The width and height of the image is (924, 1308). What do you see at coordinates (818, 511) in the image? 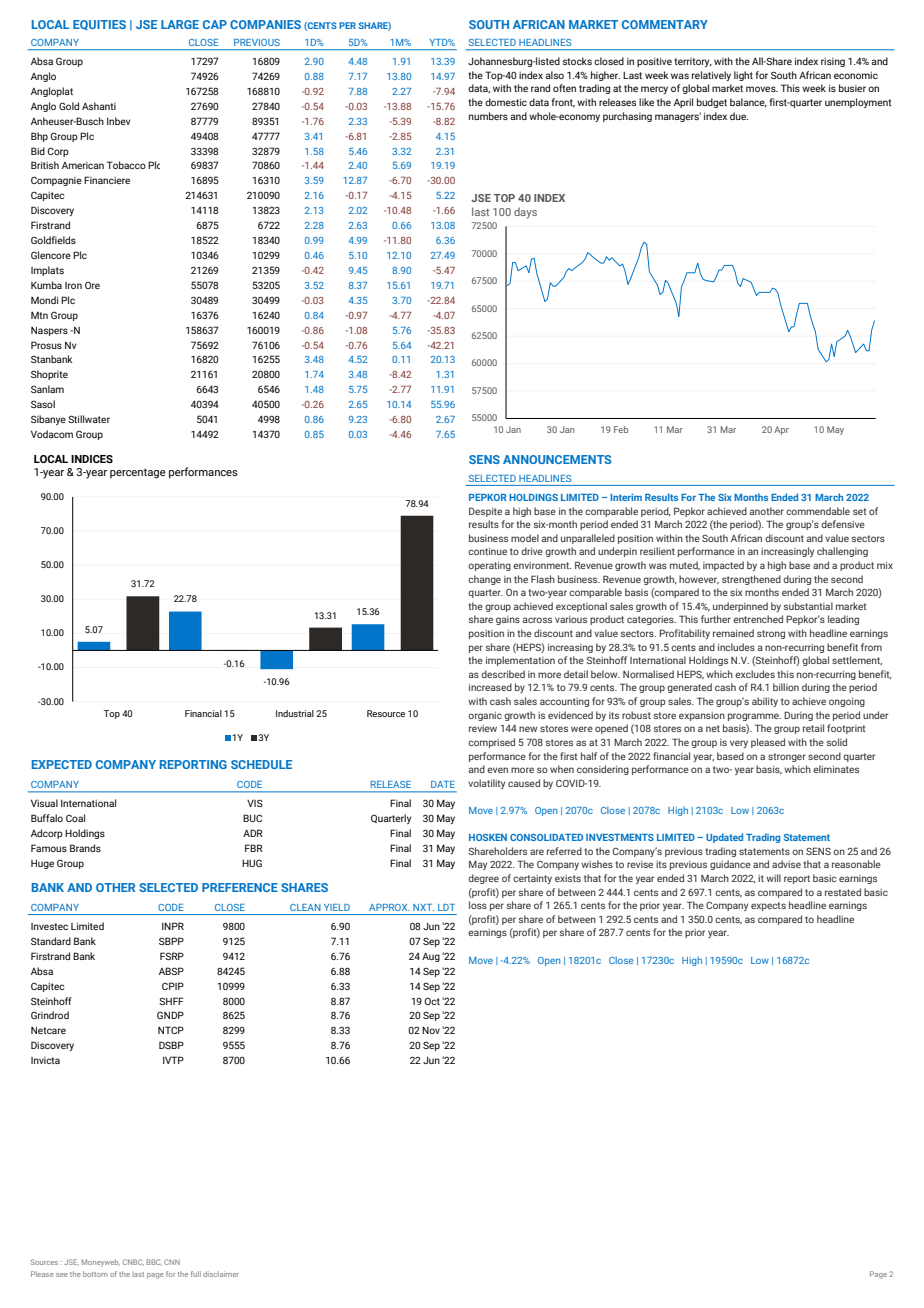
I see `commendable` at bounding box center [818, 511].
